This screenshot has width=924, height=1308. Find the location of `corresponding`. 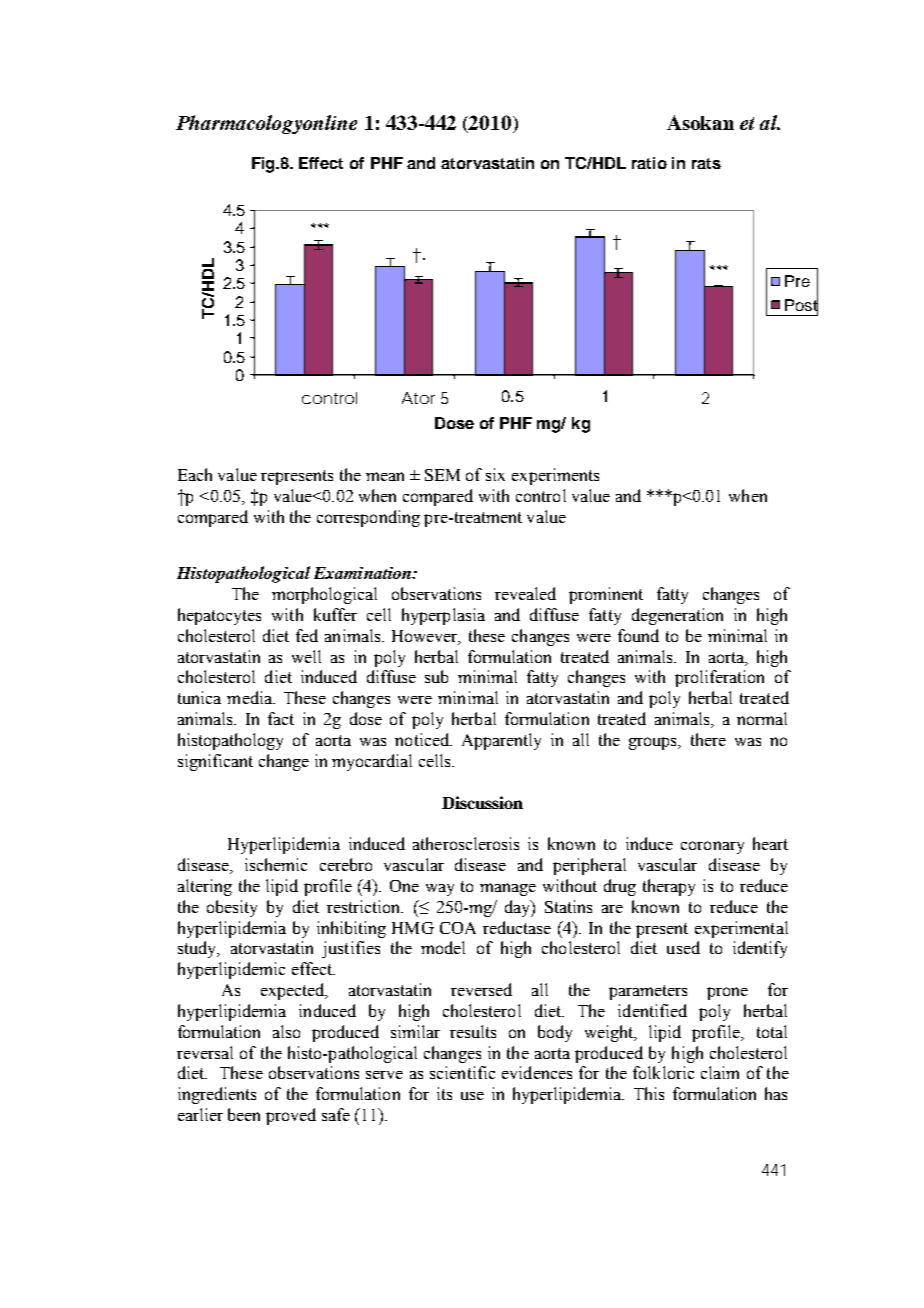

corresponding is located at coordinates (368, 518).
